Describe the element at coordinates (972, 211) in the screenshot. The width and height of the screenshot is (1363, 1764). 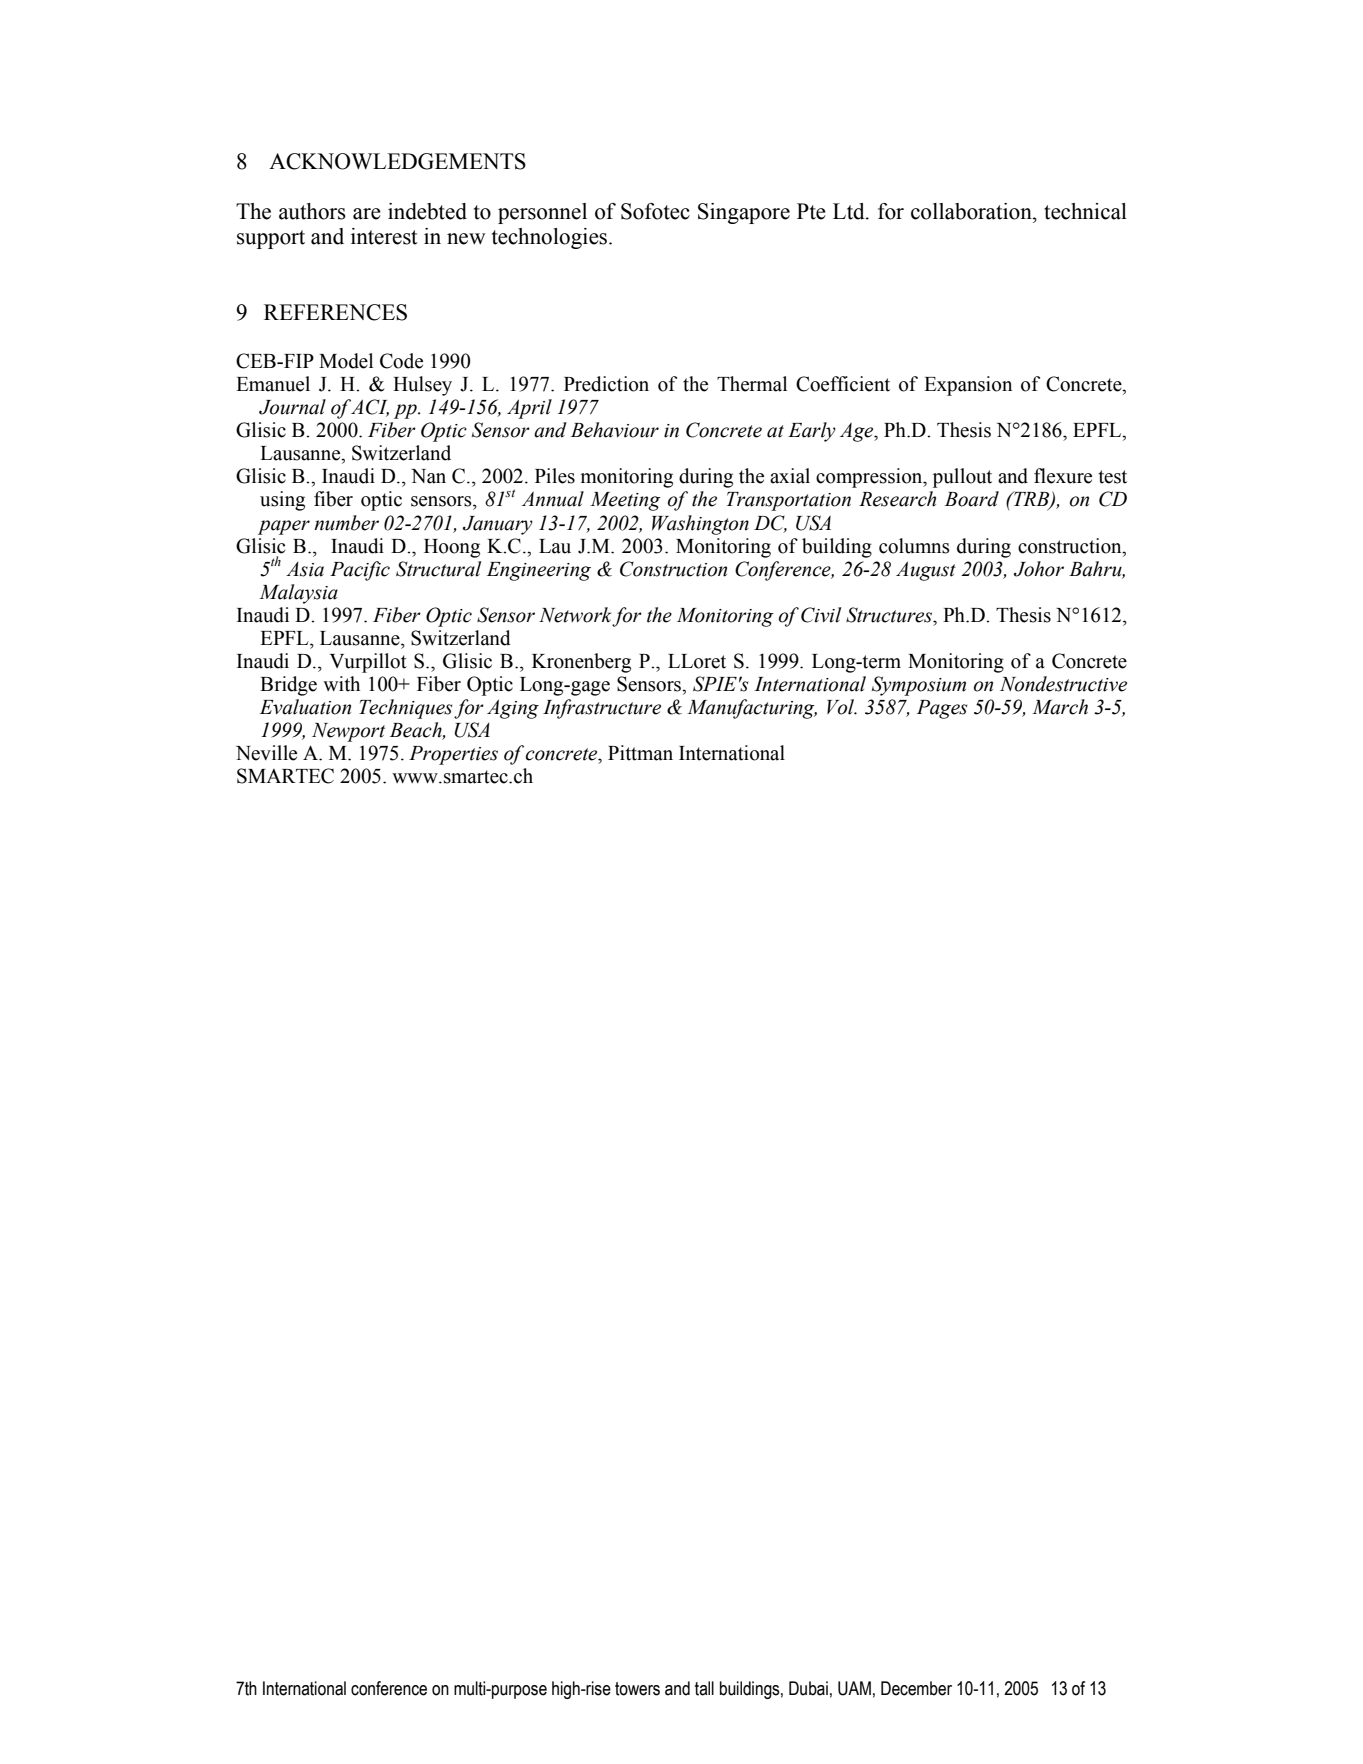
I see `collaboration` at that location.
